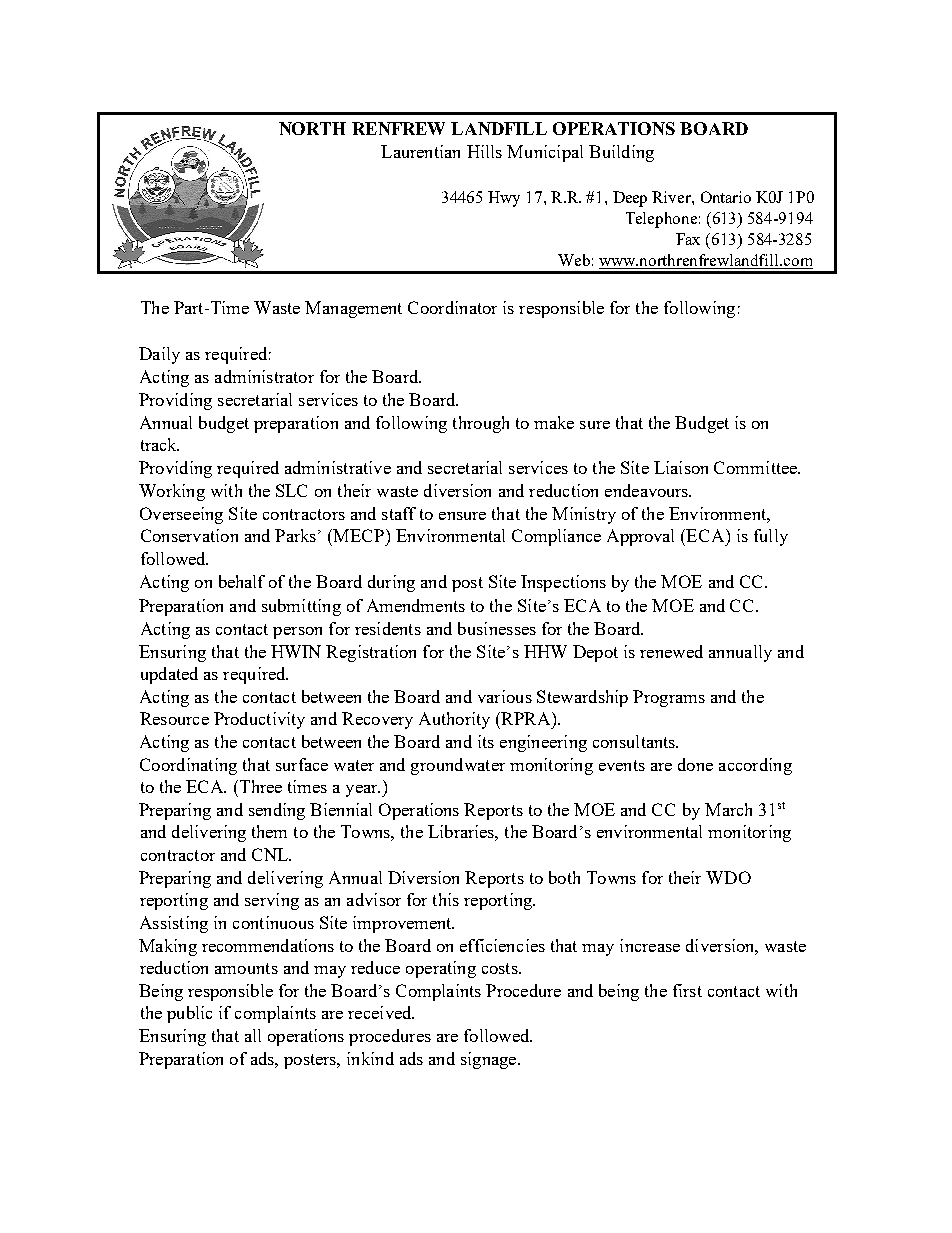 Image resolution: width=952 pixels, height=1233 pixels. Describe the element at coordinates (484, 151) in the page. I see `Hills` at that location.
